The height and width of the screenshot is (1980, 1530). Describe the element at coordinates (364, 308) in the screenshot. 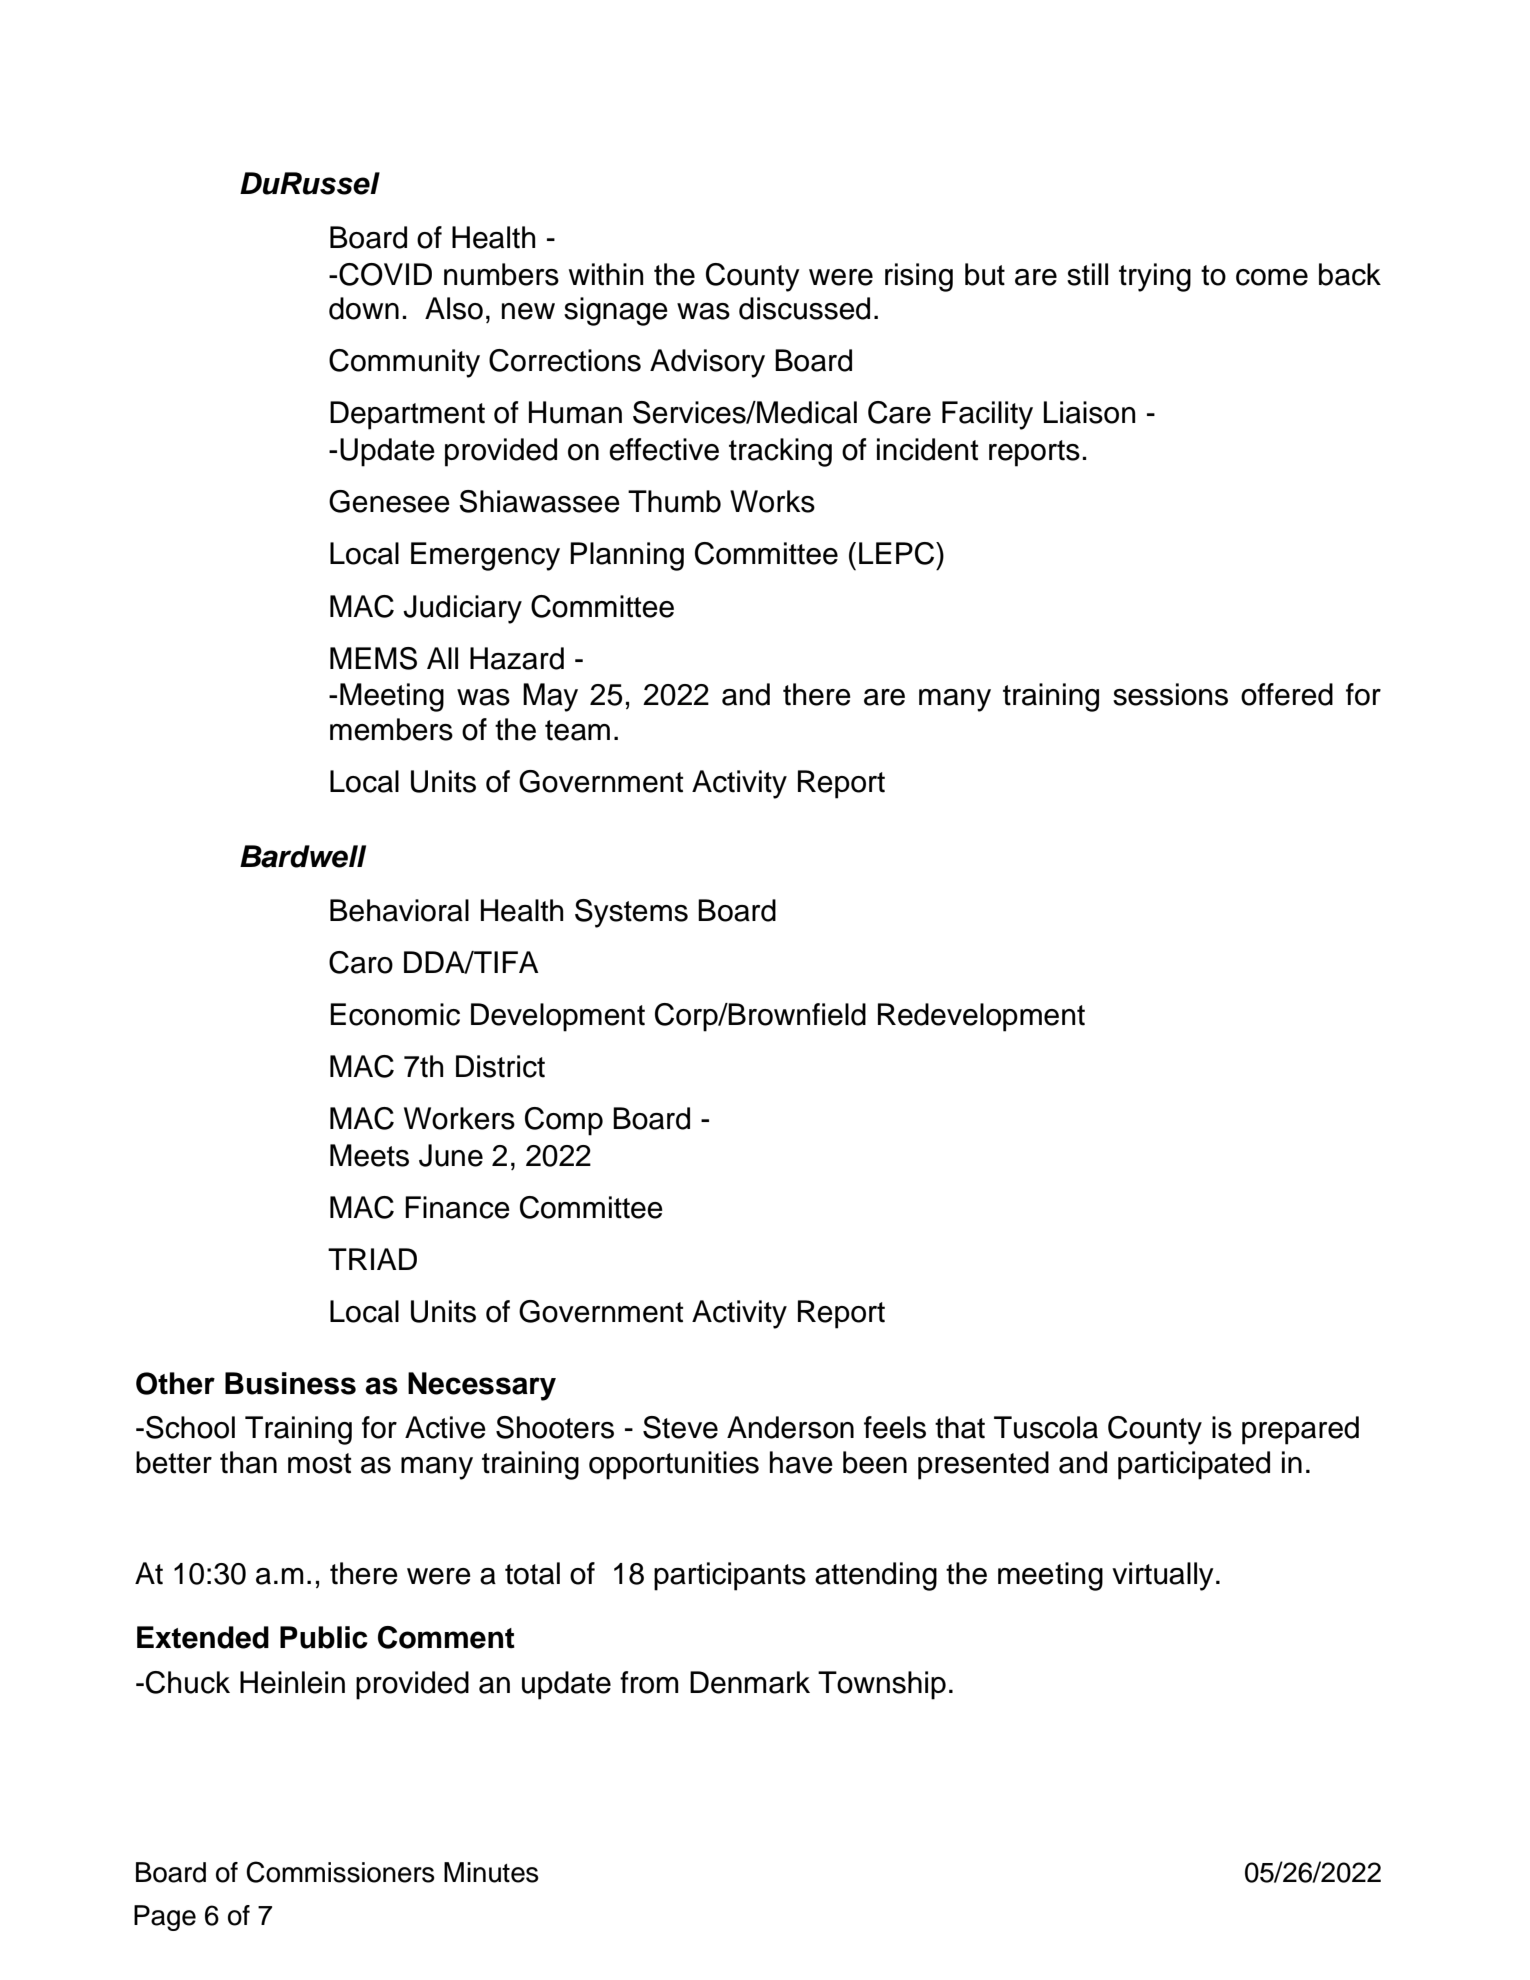

I see `down` at that location.
